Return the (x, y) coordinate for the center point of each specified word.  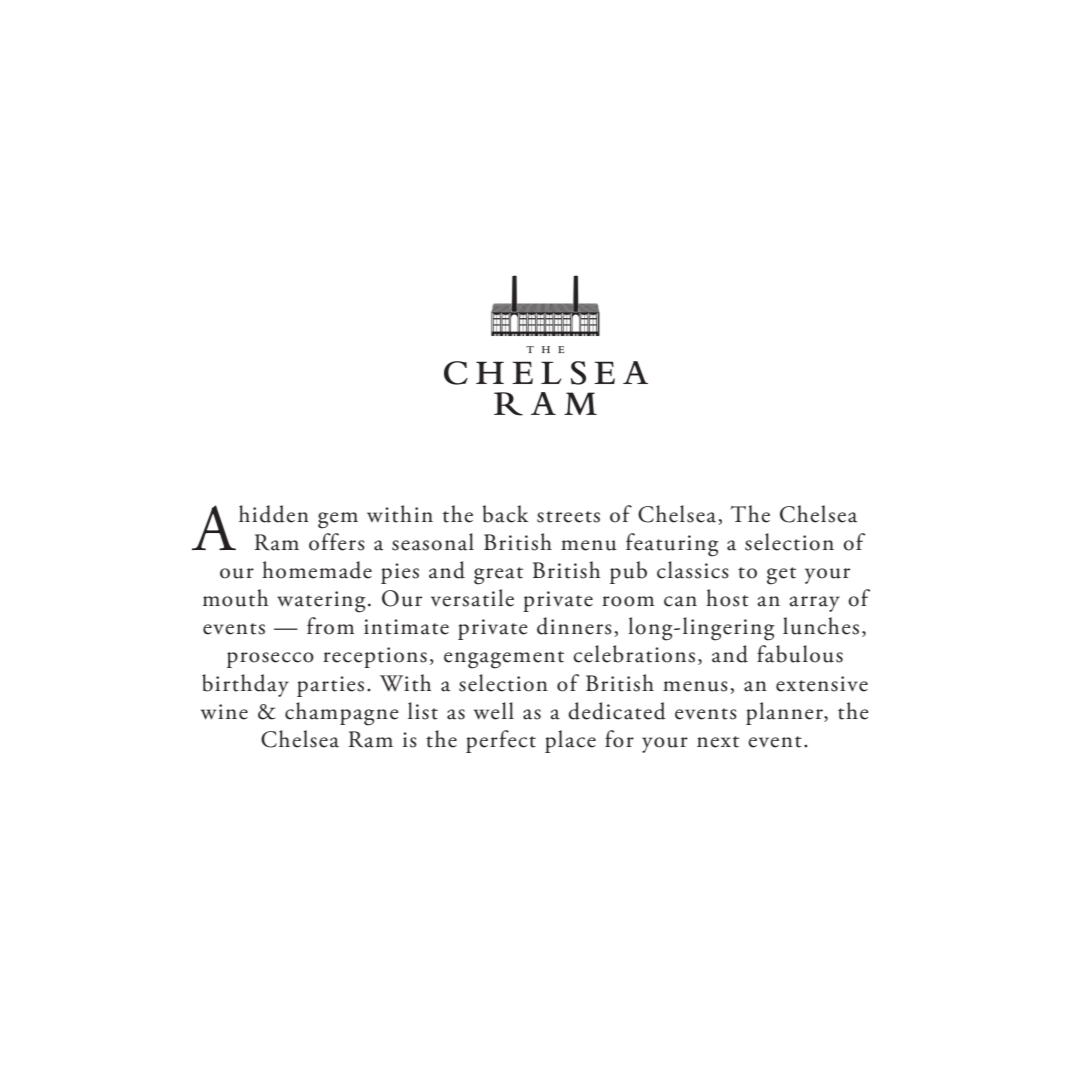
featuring (672, 545)
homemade (317, 570)
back (505, 514)
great (498, 576)
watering (321, 602)
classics (693, 570)
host (727, 598)
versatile (472, 598)
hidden (274, 514)
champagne (342, 714)
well (494, 711)
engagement (504, 660)
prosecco (270, 660)
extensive (822, 684)
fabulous (800, 654)
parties (330, 686)
